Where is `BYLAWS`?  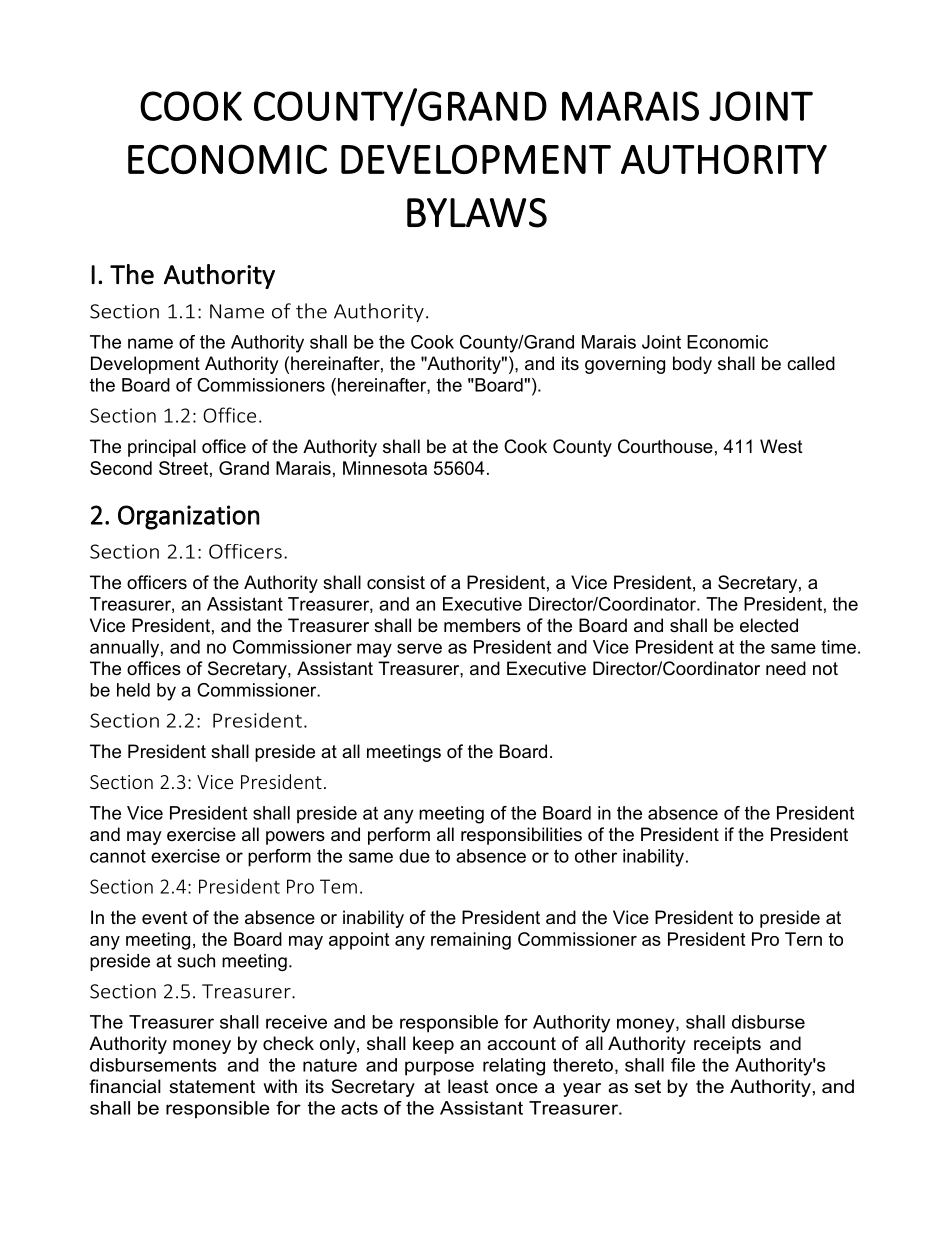 BYLAWS is located at coordinates (477, 213).
